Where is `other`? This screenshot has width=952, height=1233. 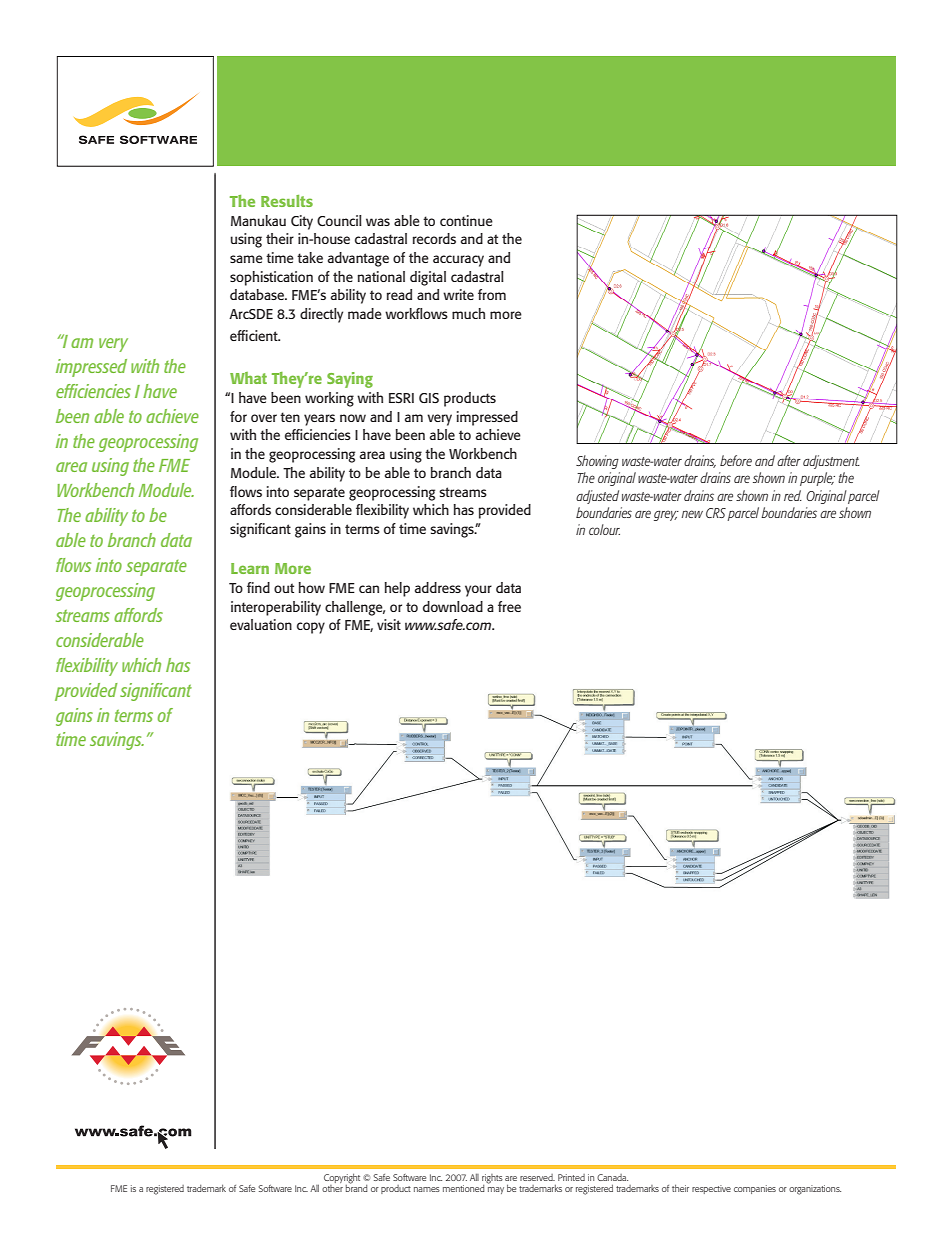
other is located at coordinates (332, 1187).
